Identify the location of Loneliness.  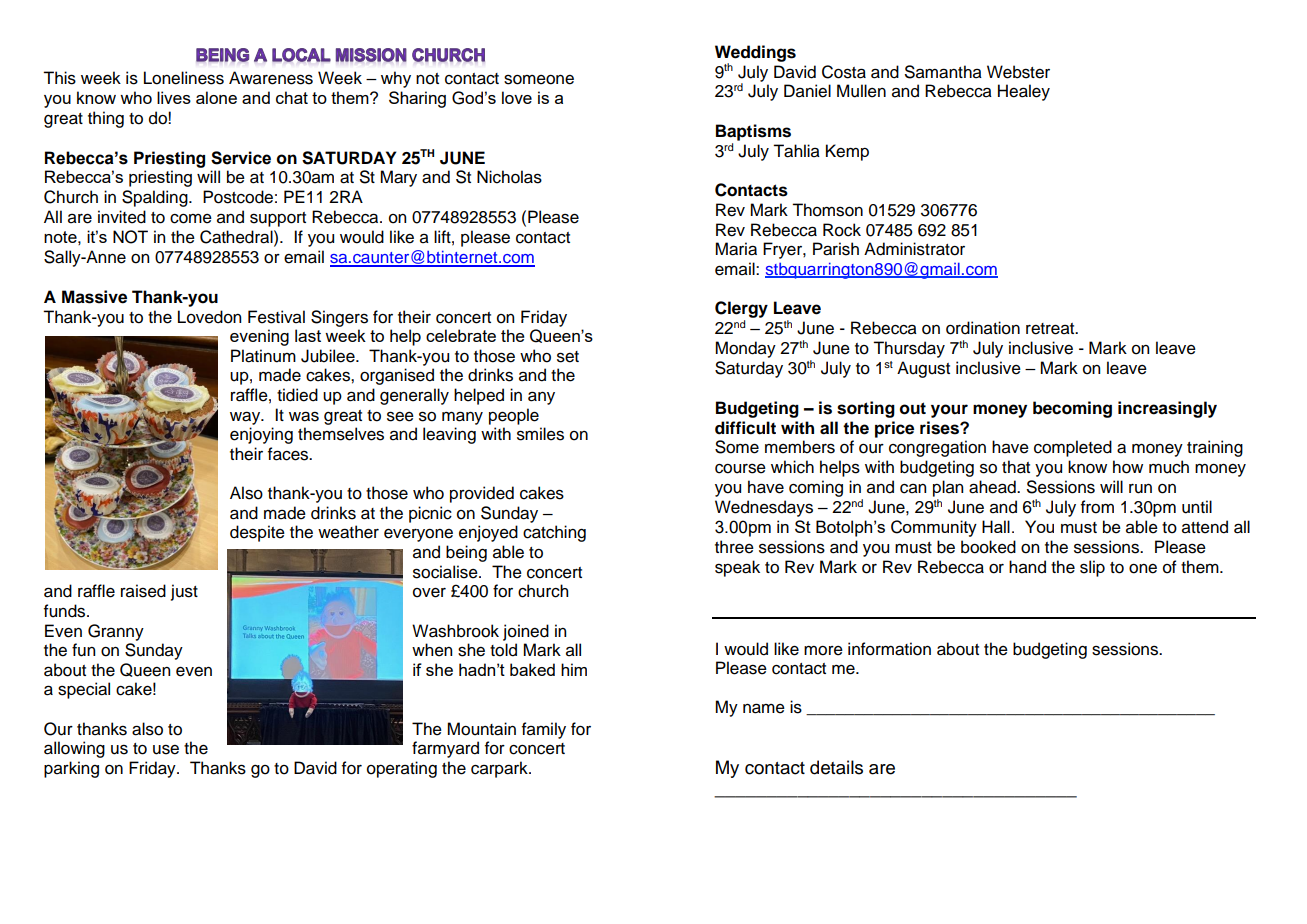
(184, 78).
